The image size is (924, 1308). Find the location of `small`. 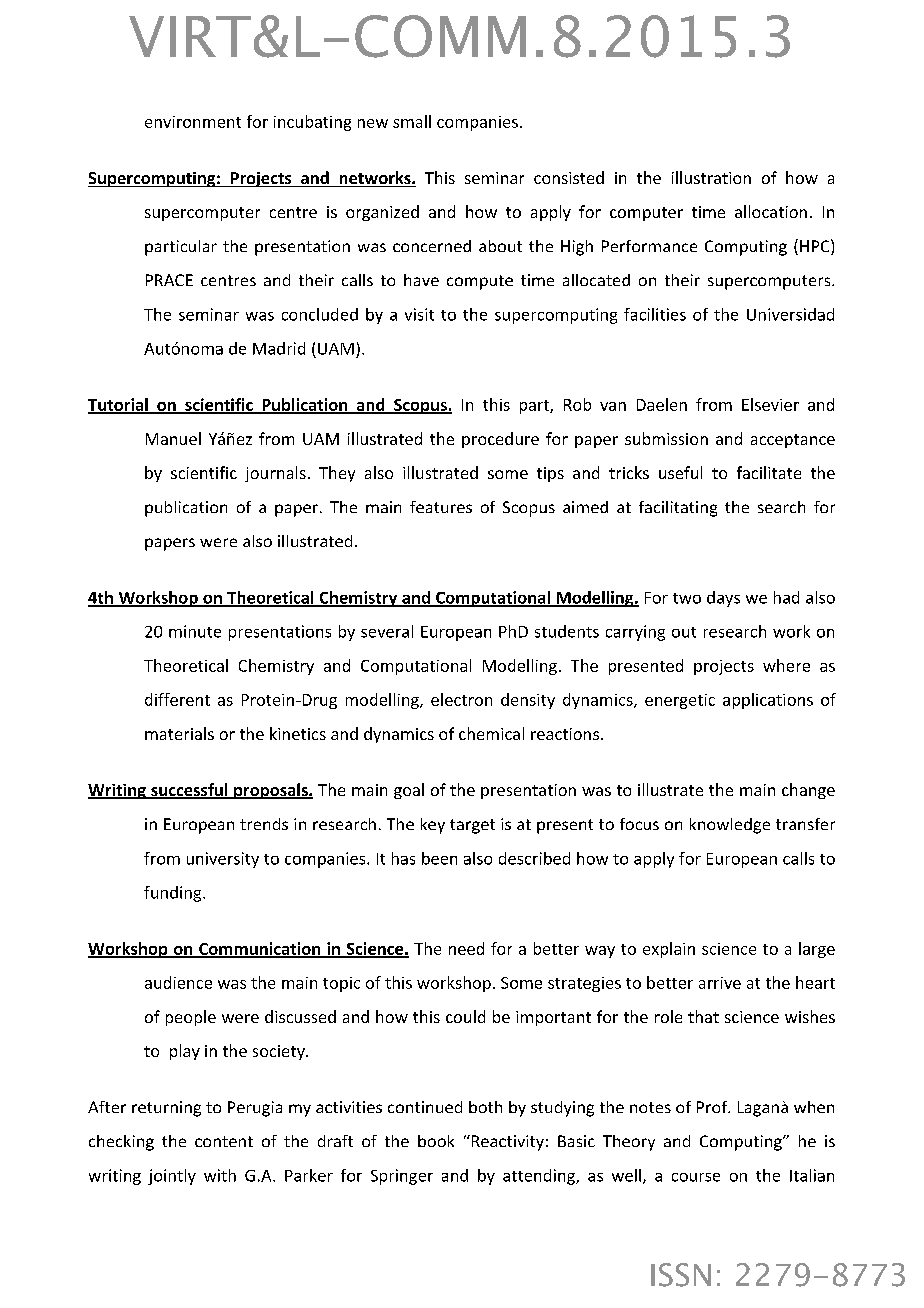

small is located at coordinates (412, 121).
